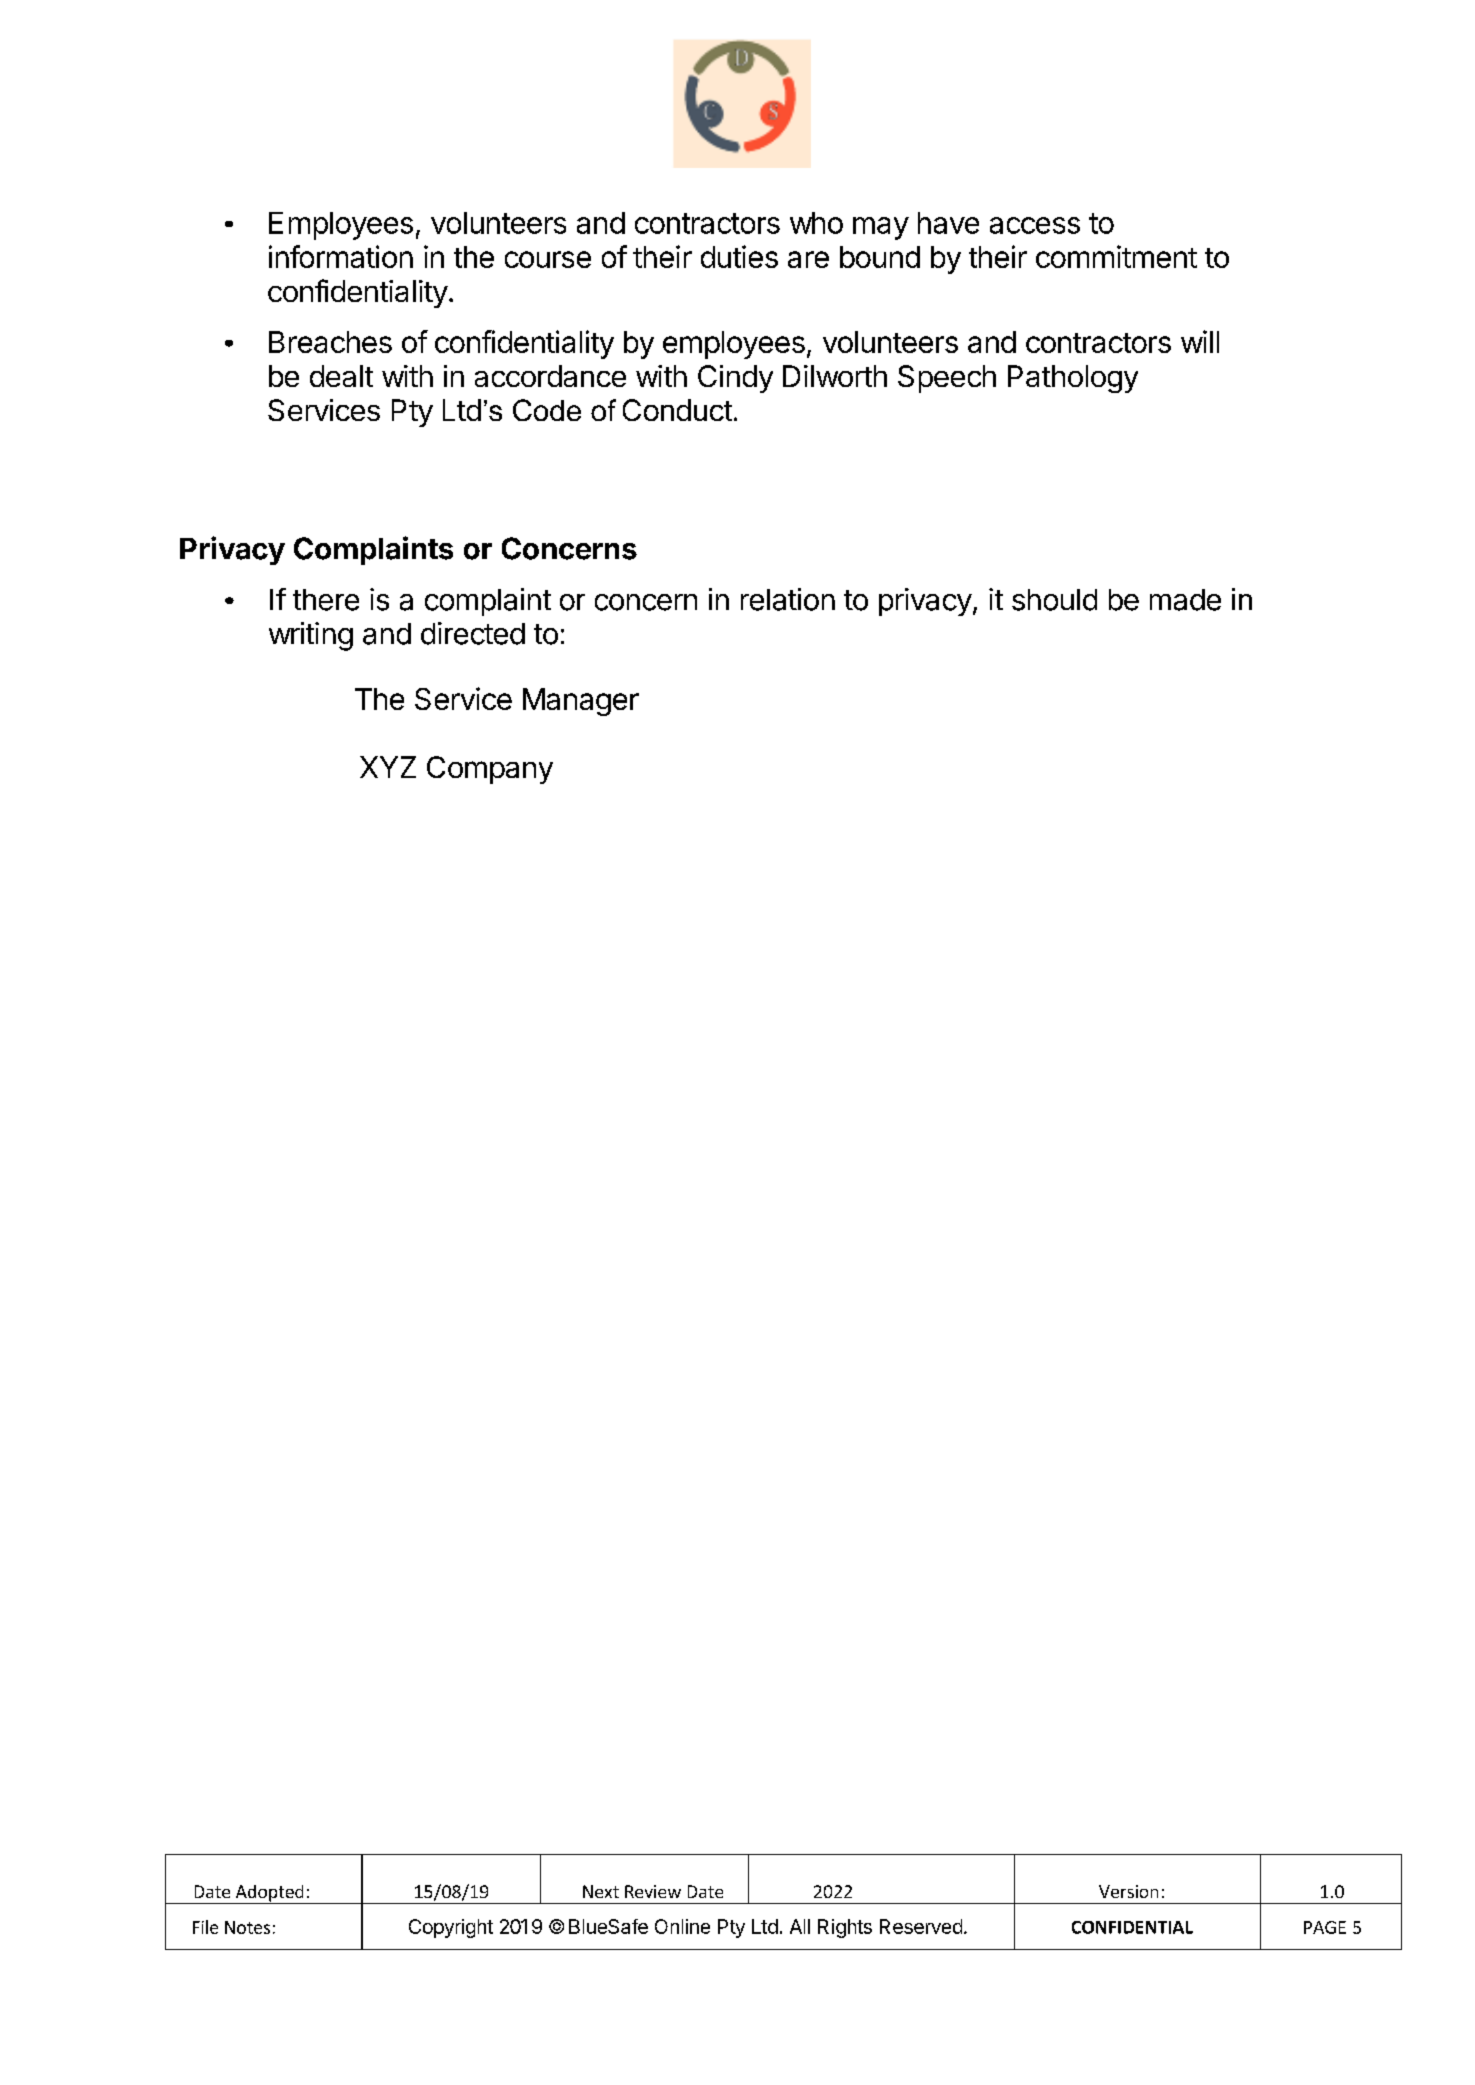 The height and width of the screenshot is (2085, 1475). Describe the element at coordinates (1325, 1927) in the screenshot. I see `PAGE` at that location.
